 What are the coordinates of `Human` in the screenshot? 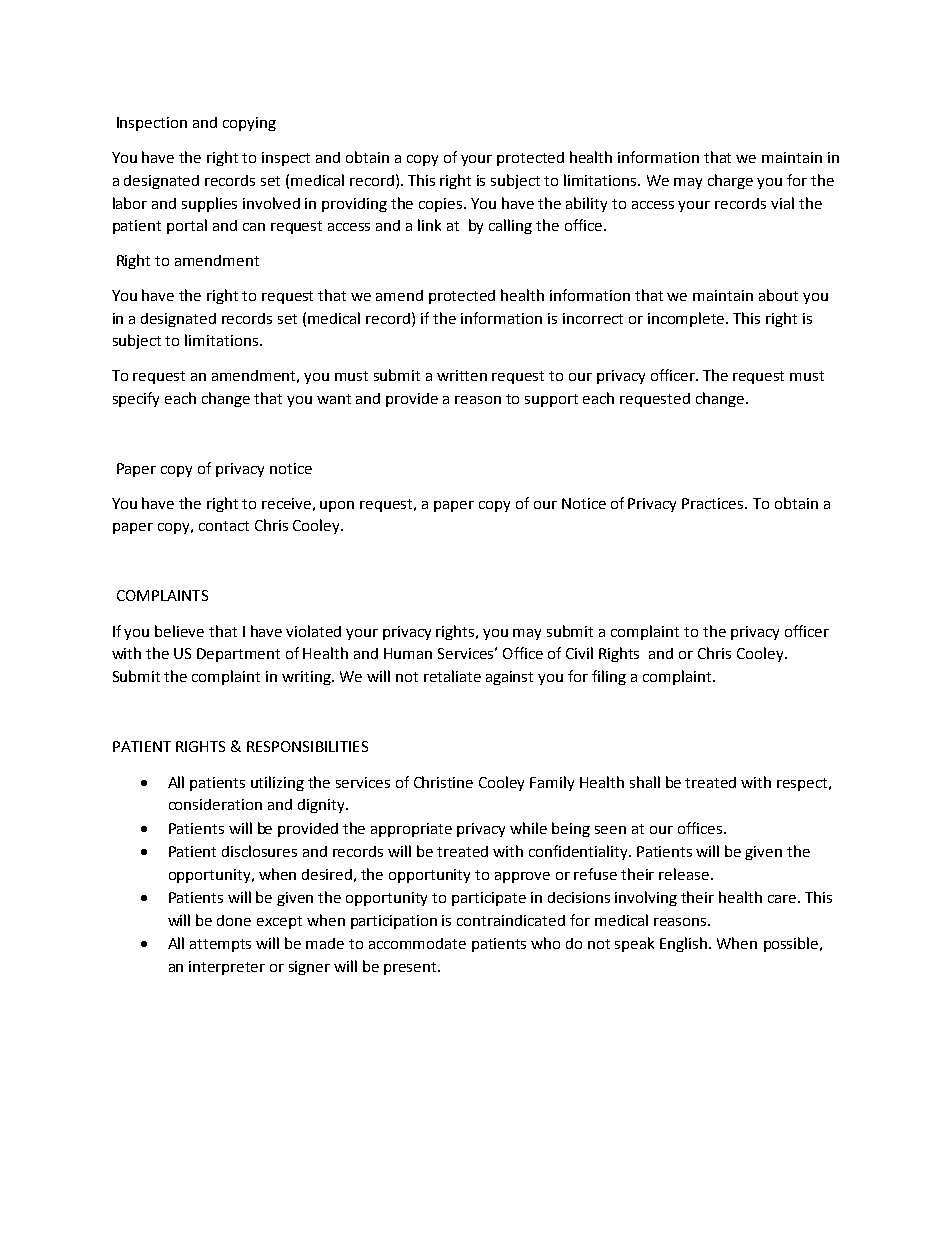 It's located at (408, 653).
